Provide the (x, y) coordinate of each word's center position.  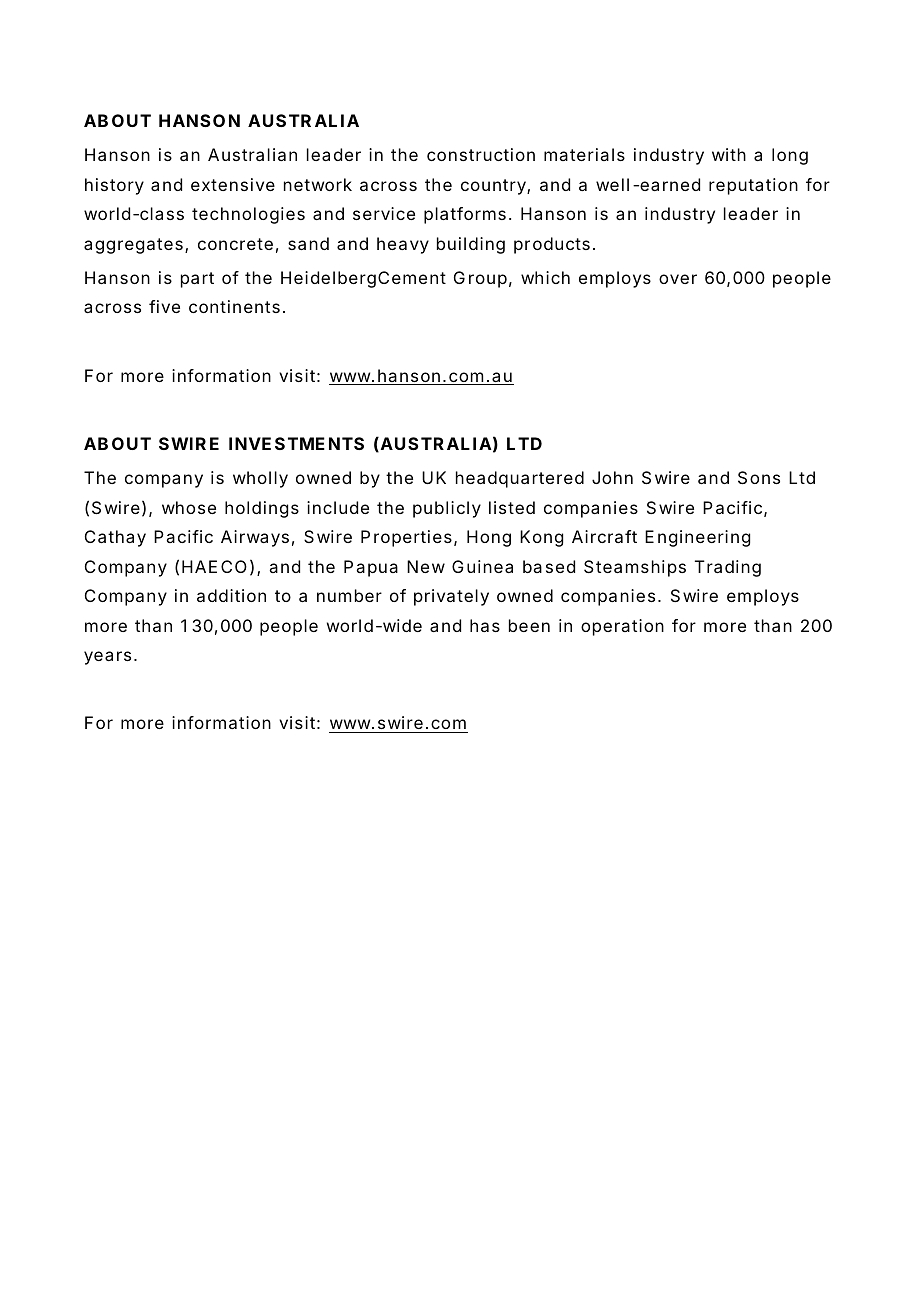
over (678, 279)
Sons (759, 477)
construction (481, 154)
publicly (447, 509)
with (729, 154)
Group (480, 279)
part (197, 280)
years (107, 658)
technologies (248, 215)
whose (189, 507)
